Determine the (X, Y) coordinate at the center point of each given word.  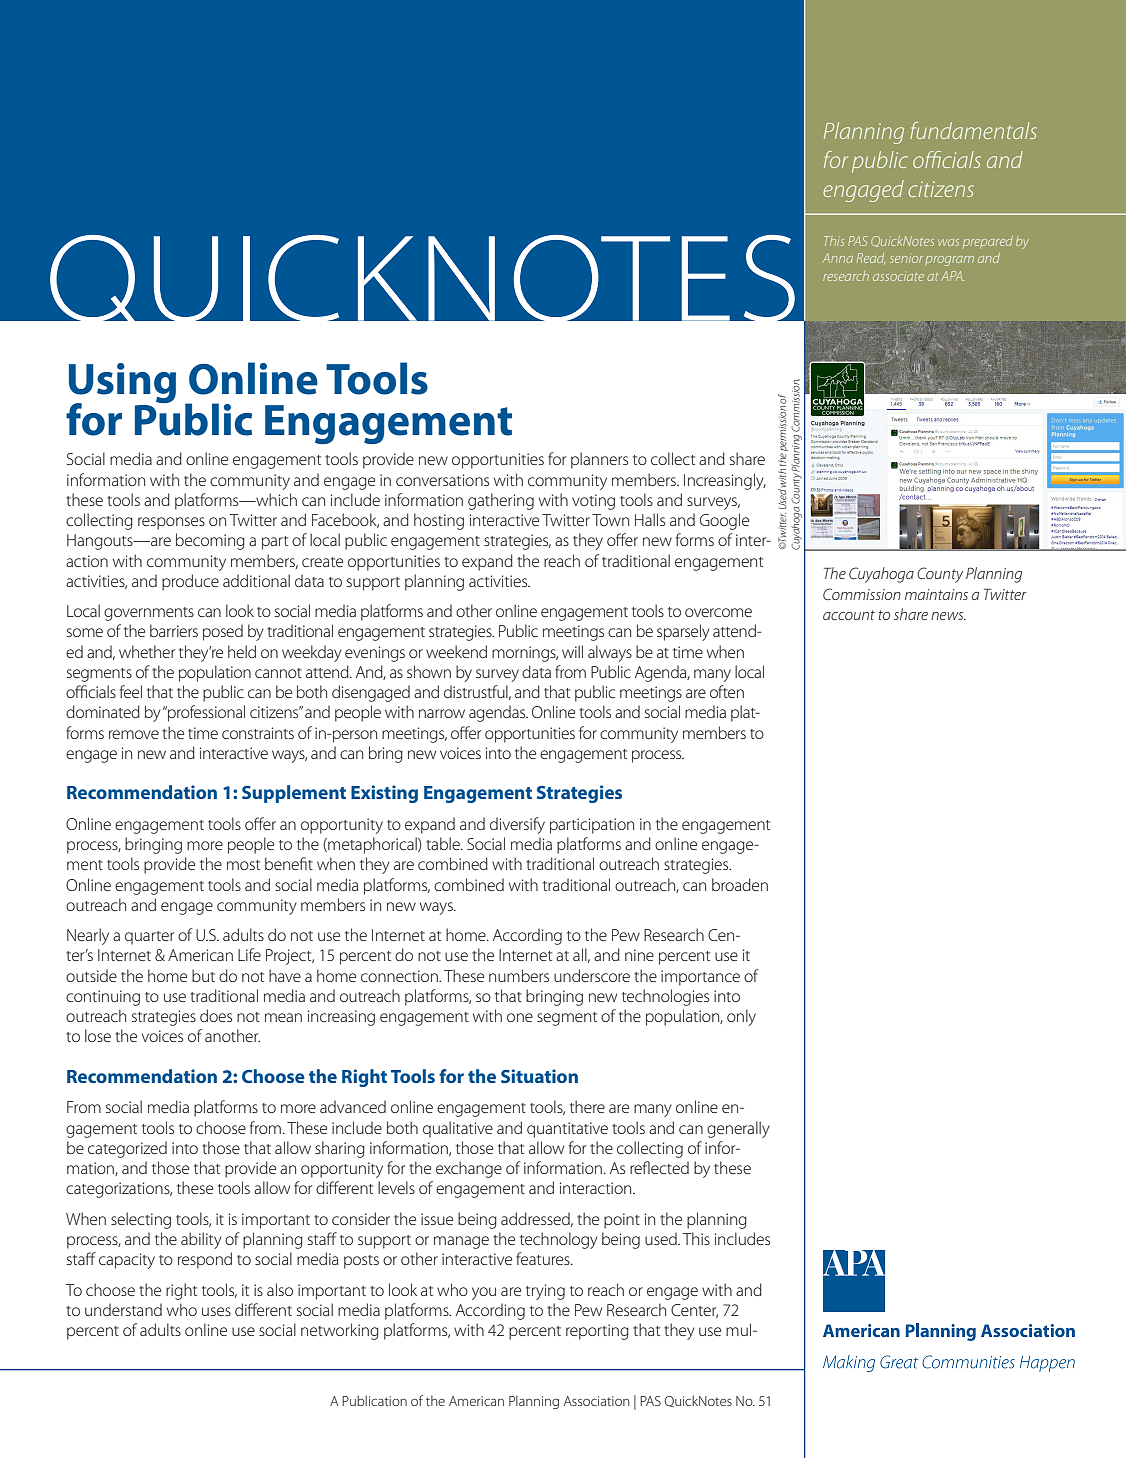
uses (216, 1311)
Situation (539, 1076)
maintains (936, 594)
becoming (210, 541)
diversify (517, 825)
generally (738, 1129)
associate (898, 277)
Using (122, 384)
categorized (127, 1149)
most (243, 865)
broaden (740, 884)
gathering (501, 501)
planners (599, 460)
